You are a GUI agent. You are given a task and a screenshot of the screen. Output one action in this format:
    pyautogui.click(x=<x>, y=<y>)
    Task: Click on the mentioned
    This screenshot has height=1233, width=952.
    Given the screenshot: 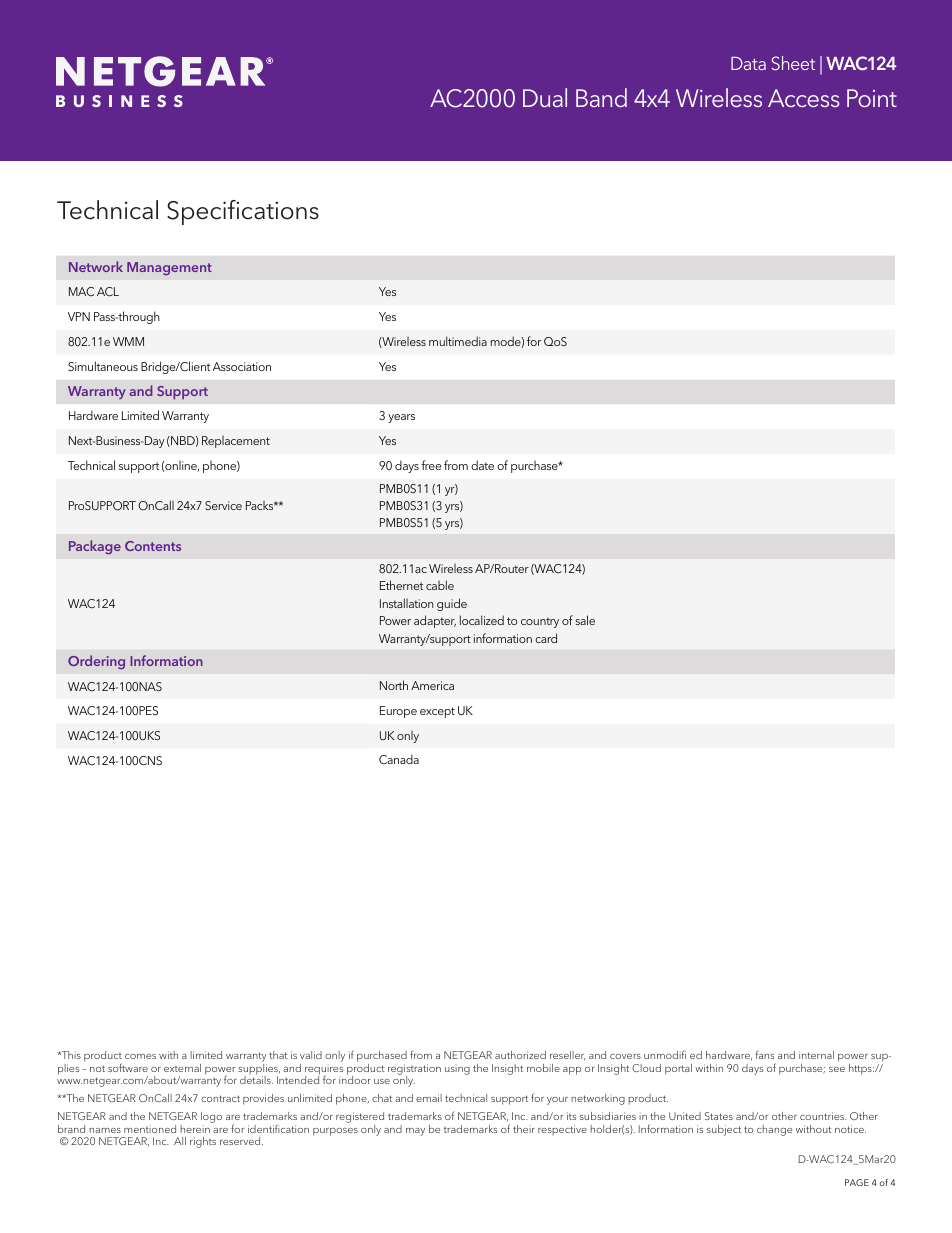 What is the action you would take?
    pyautogui.click(x=150, y=1129)
